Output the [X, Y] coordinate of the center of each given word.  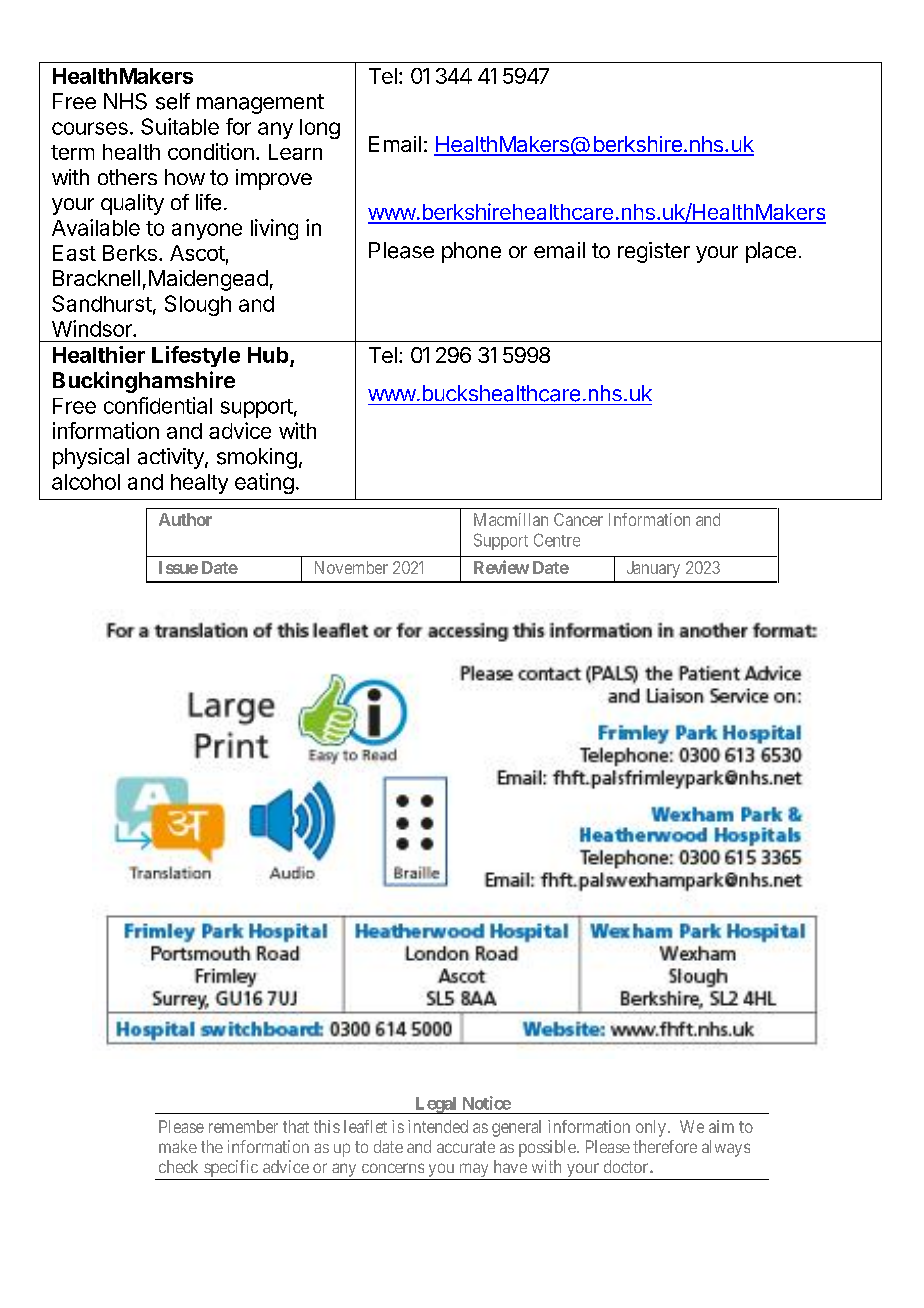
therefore [665, 1146]
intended [438, 1126]
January [653, 569]
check [178, 1166]
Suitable [180, 126]
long [320, 129]
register [654, 252]
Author [185, 519]
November [351, 567]
